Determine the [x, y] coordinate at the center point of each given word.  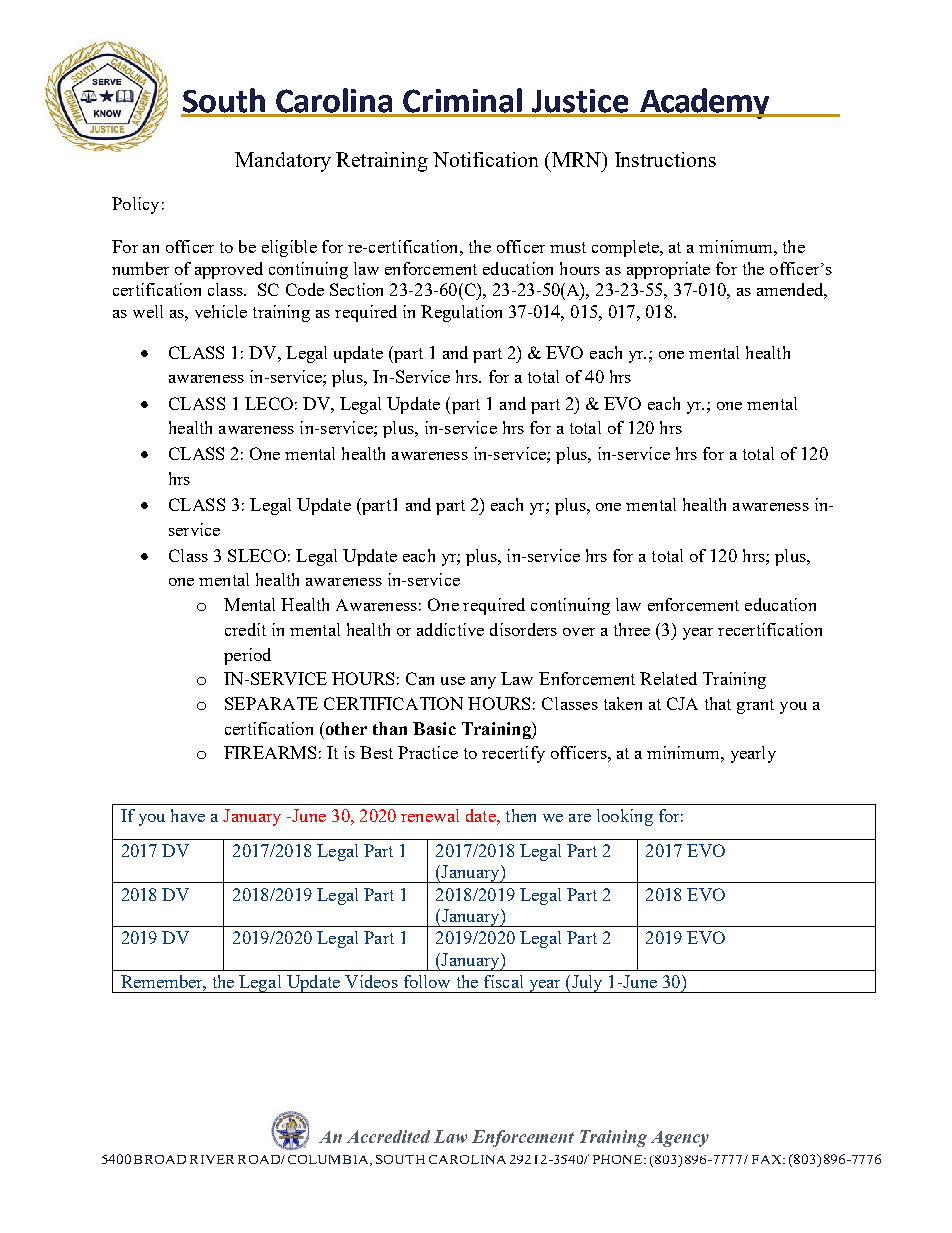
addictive [450, 629]
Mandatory [283, 162]
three [632, 629]
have [188, 815]
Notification [485, 159]
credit [245, 629]
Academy [705, 103]
